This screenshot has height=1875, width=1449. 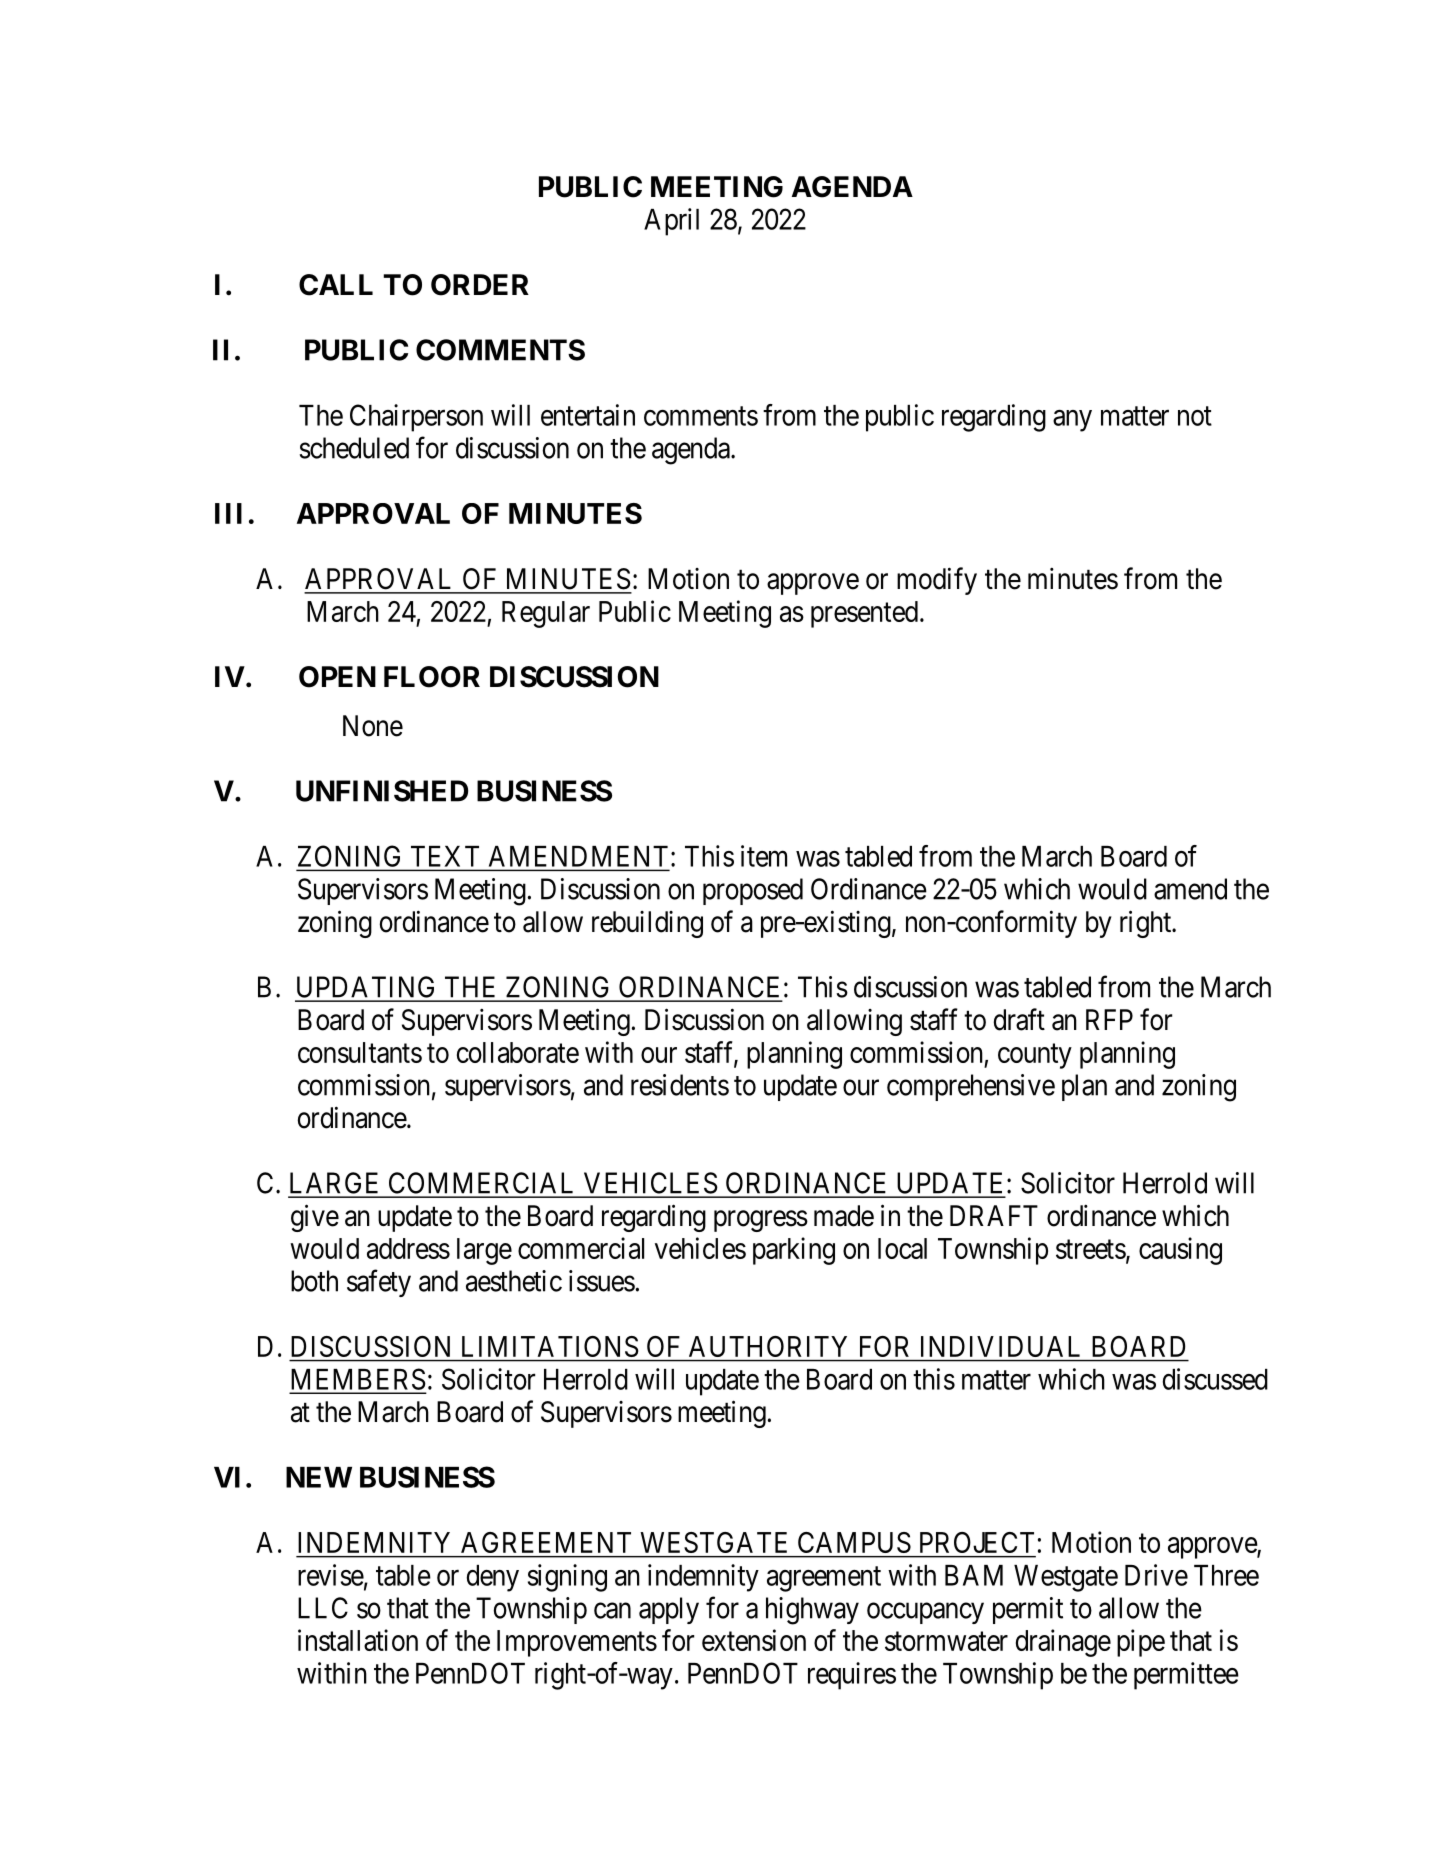 I want to click on any, so click(x=1072, y=421).
